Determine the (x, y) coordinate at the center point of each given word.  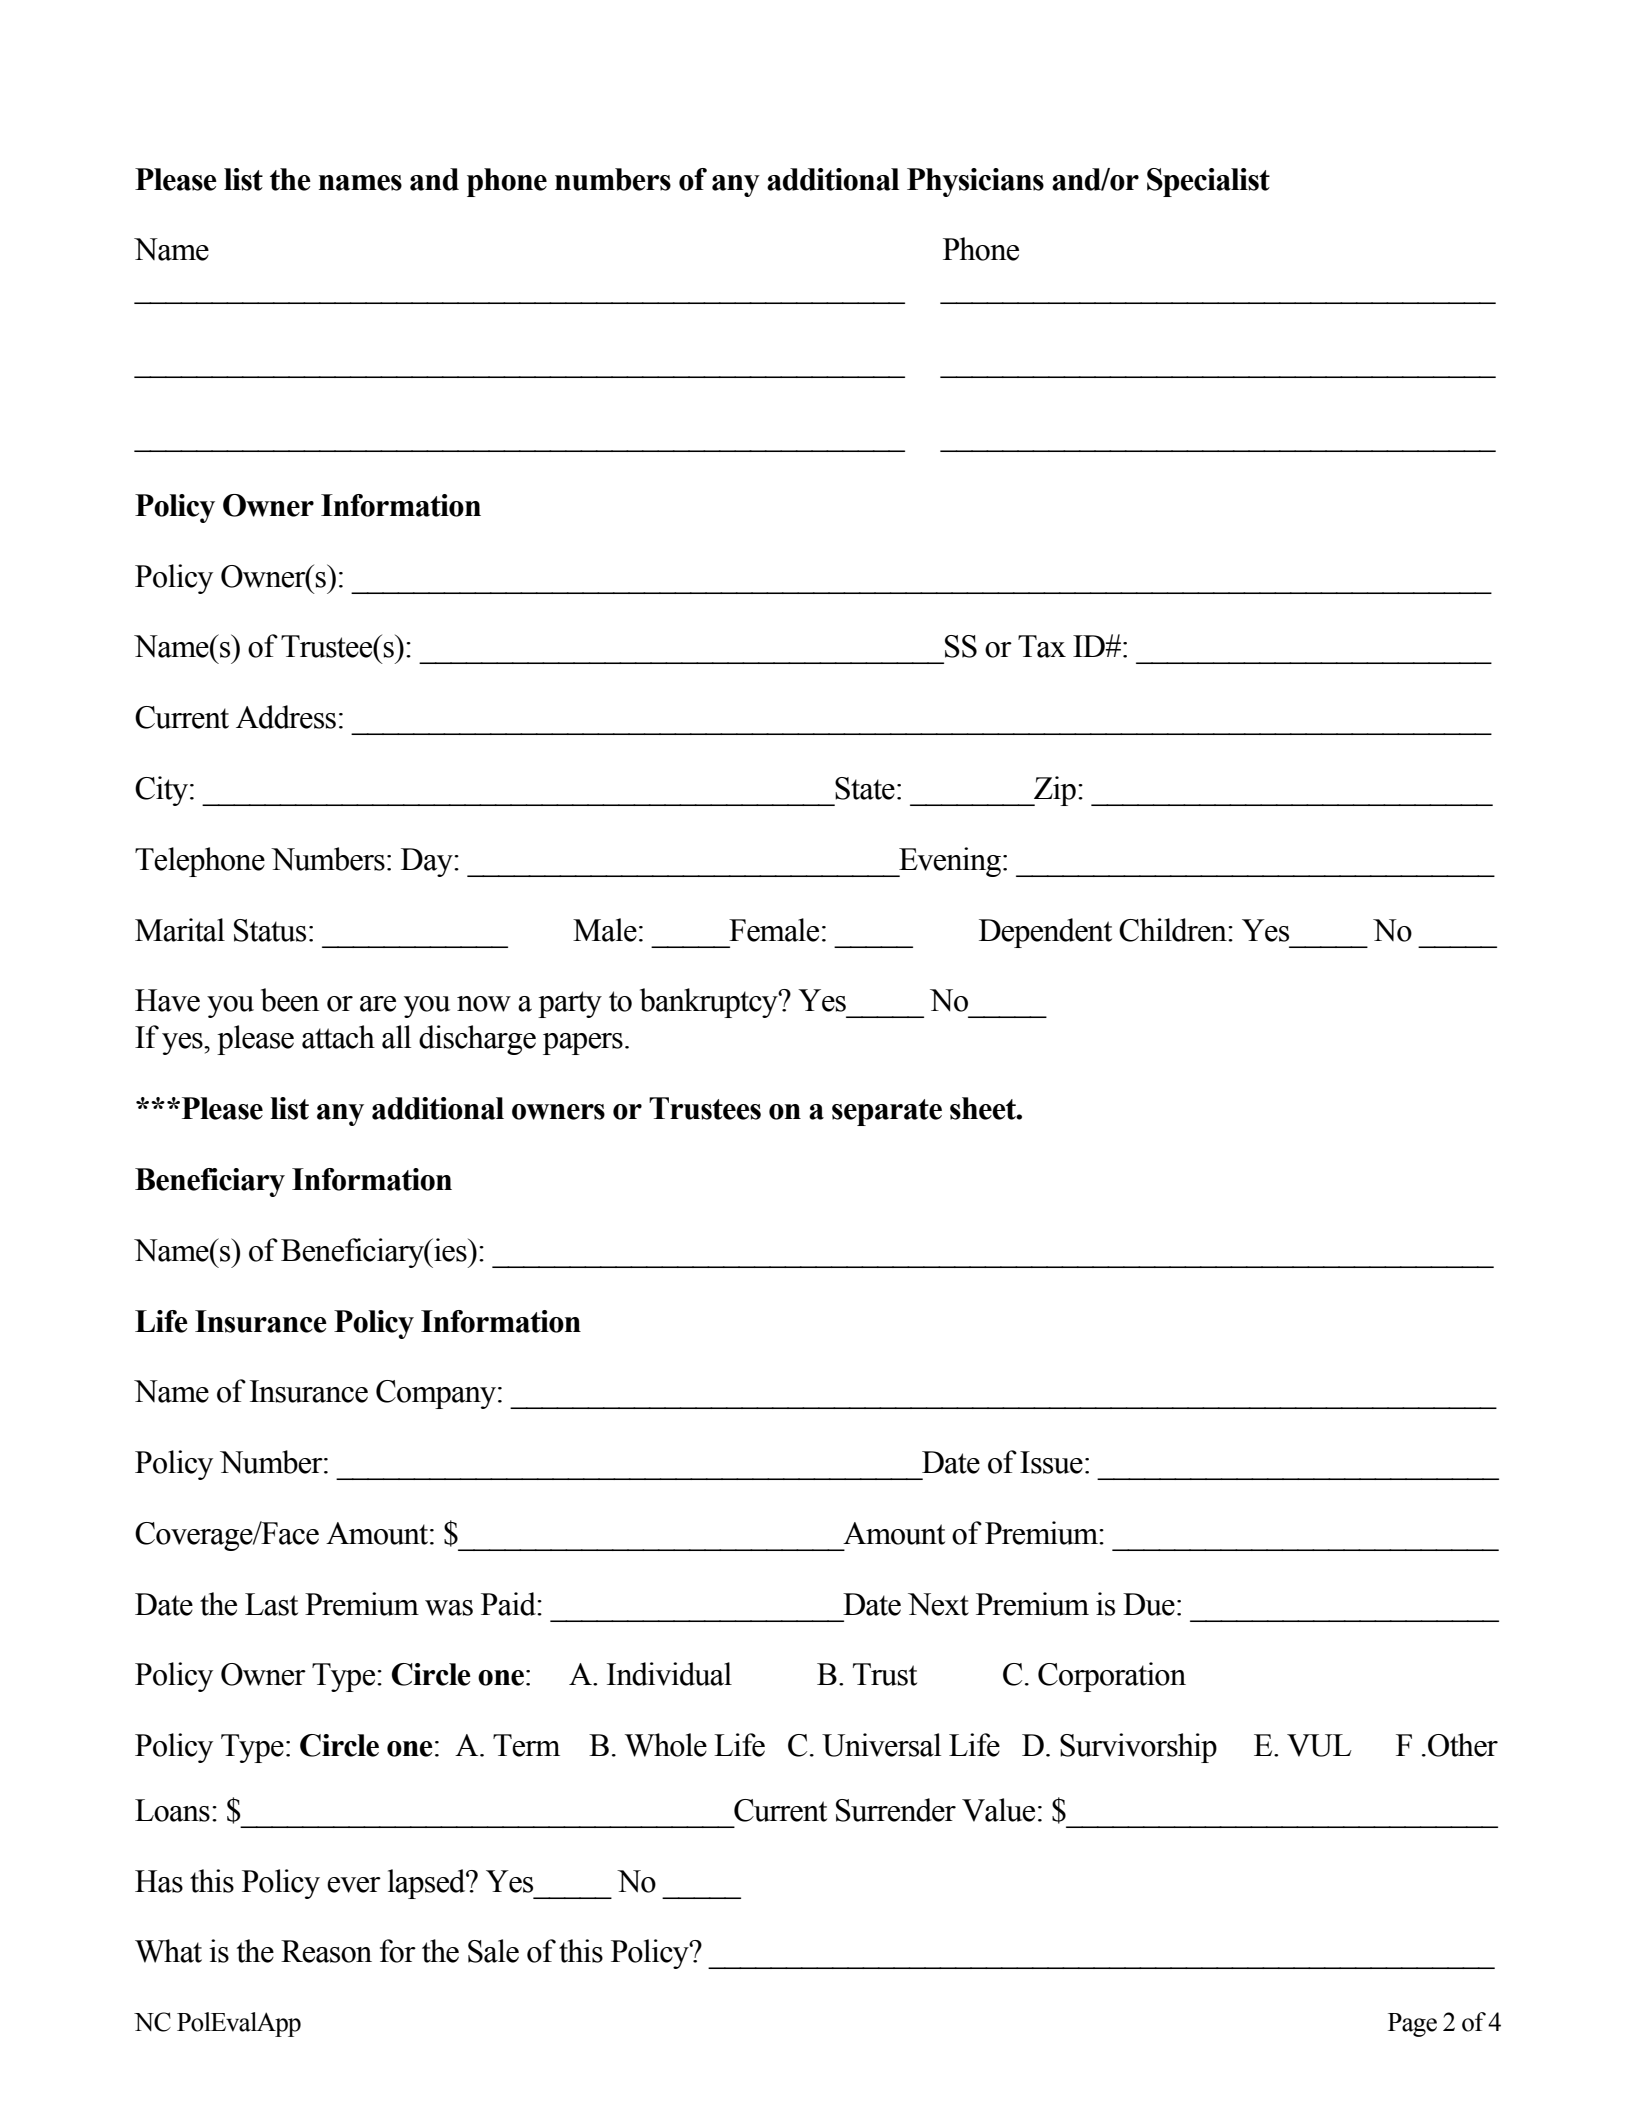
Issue (1051, 1462)
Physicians (975, 182)
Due (1149, 1604)
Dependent (1045, 933)
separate (887, 1112)
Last (271, 1604)
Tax (1042, 646)
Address (286, 717)
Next (938, 1604)
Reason (326, 1951)
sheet (984, 1108)
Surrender (896, 1810)
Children (1174, 930)
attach (338, 1037)
